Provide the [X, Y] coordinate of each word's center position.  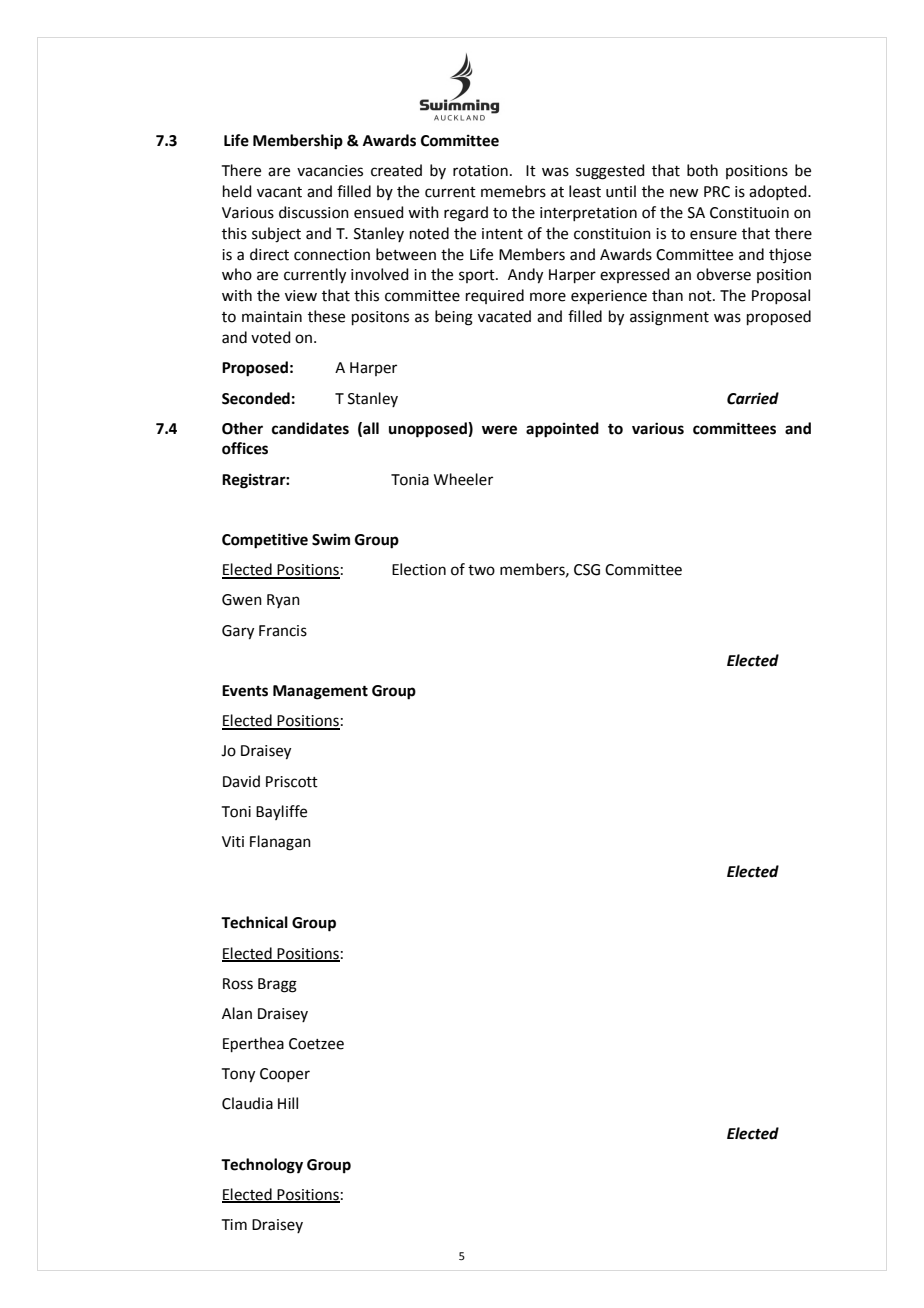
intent [502, 234]
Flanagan [280, 843]
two [481, 570]
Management [320, 692]
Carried [753, 398]
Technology [262, 1166]
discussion [314, 212]
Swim [331, 539]
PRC [717, 192]
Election [419, 569]
